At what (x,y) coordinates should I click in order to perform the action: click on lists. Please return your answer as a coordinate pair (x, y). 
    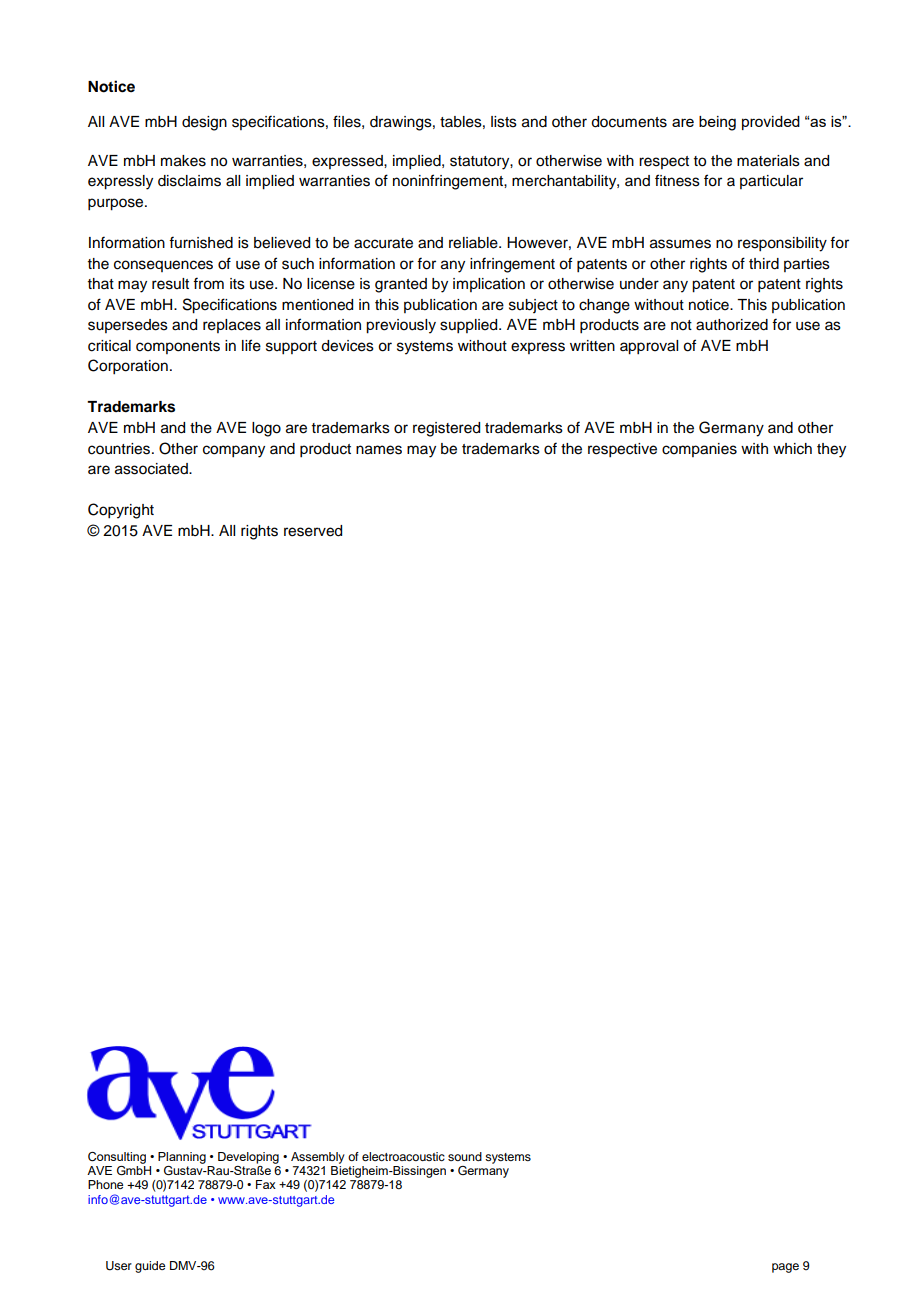
    Looking at the image, I should click on (504, 122).
